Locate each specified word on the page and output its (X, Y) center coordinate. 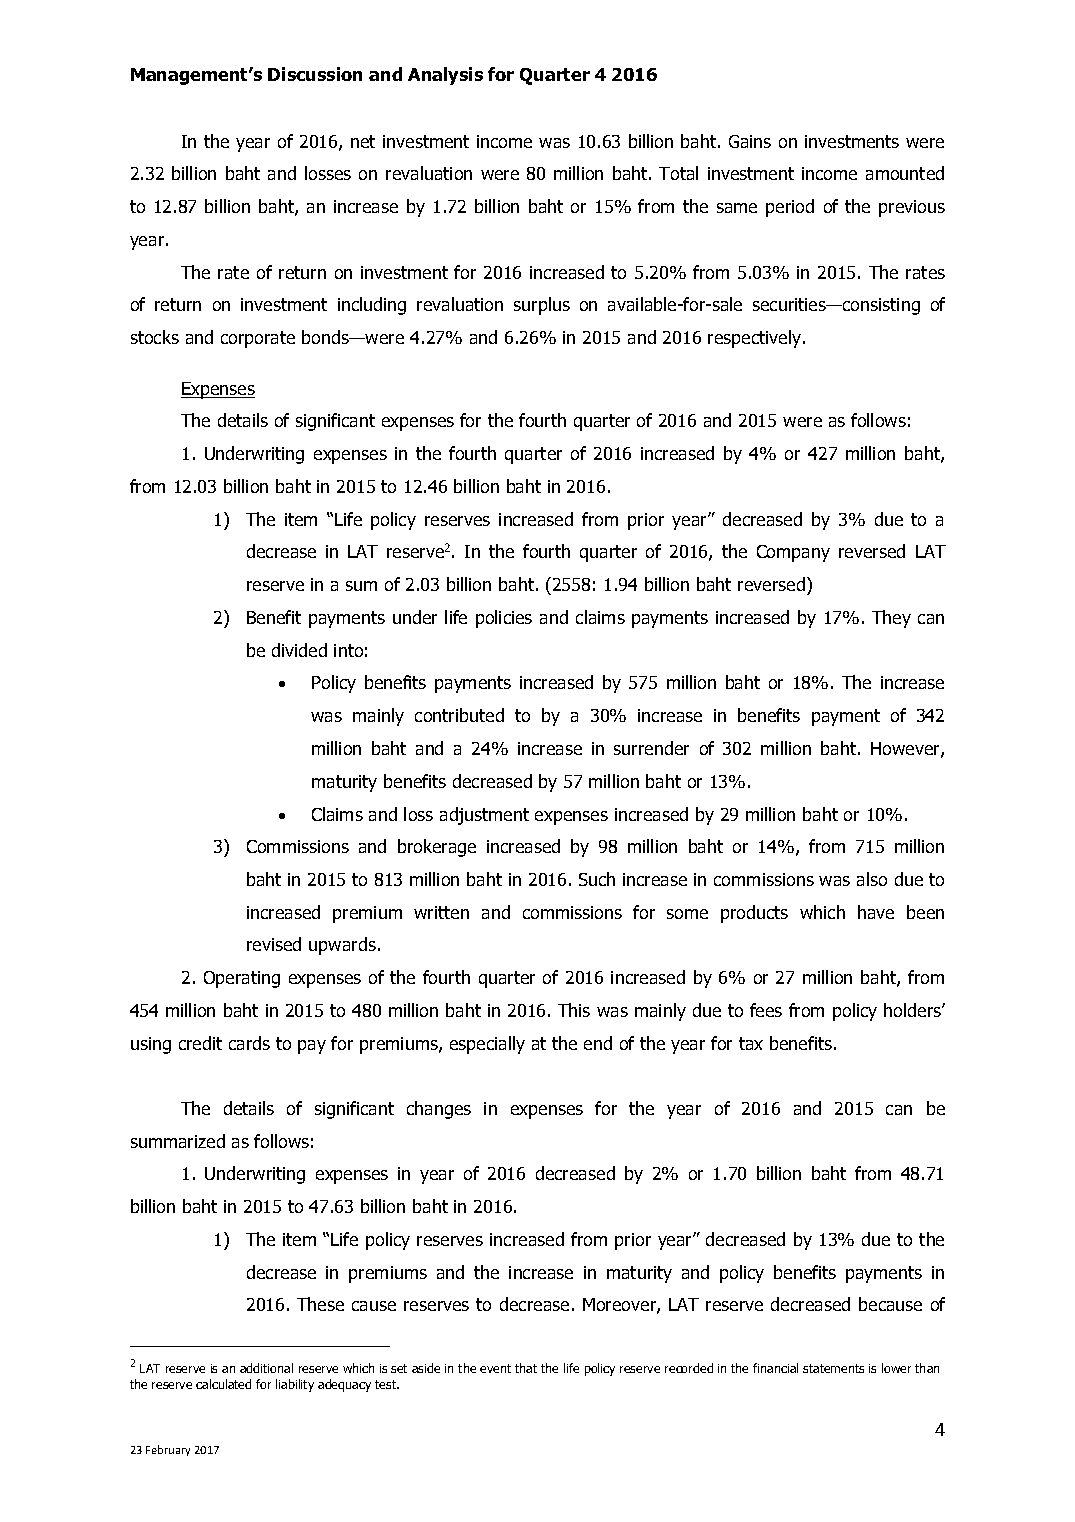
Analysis (445, 76)
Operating (242, 979)
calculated (223, 1384)
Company (793, 553)
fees (766, 1010)
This (574, 1010)
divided (299, 650)
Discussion (315, 74)
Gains (750, 141)
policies (504, 619)
